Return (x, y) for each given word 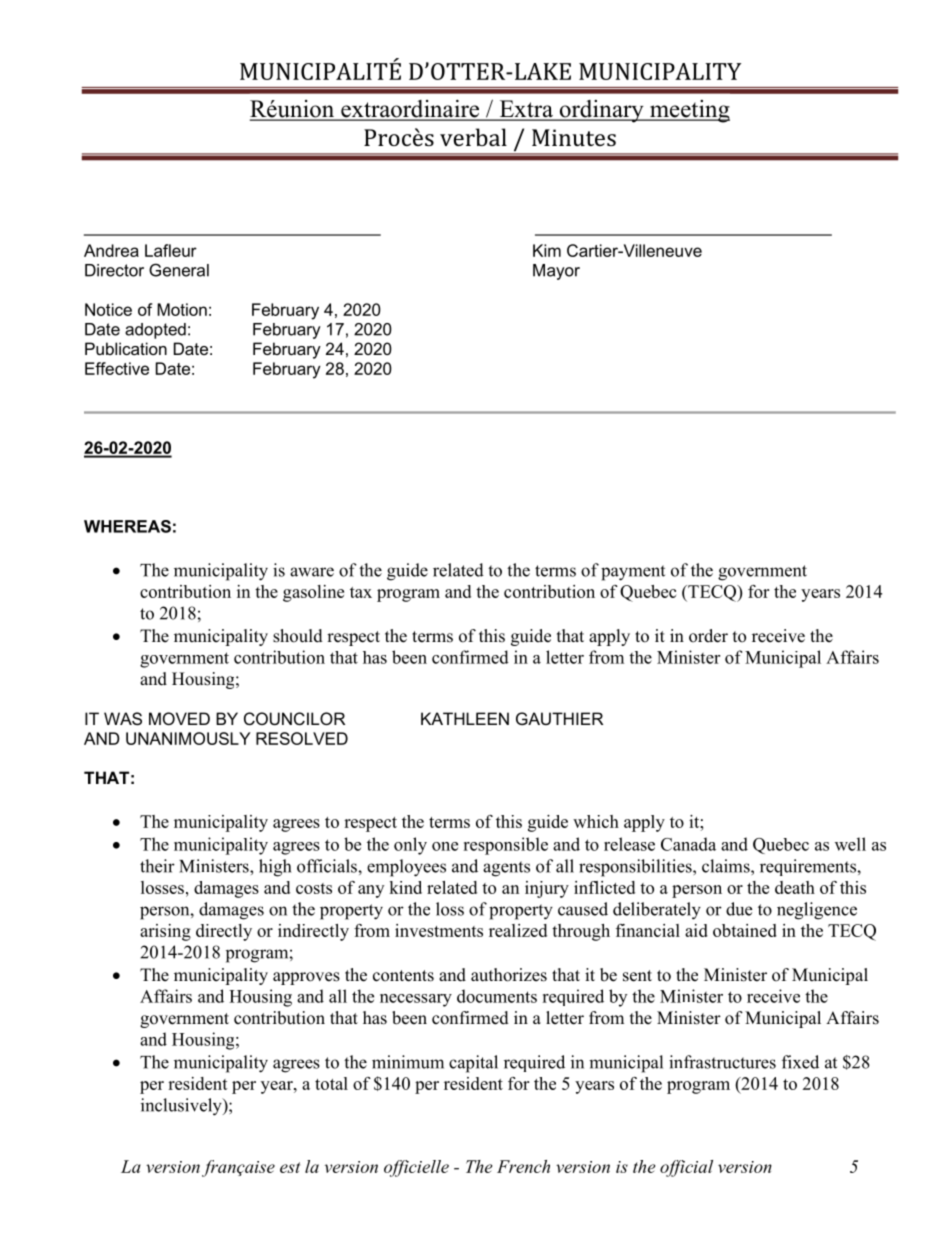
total (331, 1083)
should (298, 636)
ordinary (601, 111)
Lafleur (171, 250)
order (708, 636)
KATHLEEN (465, 718)
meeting (689, 111)
